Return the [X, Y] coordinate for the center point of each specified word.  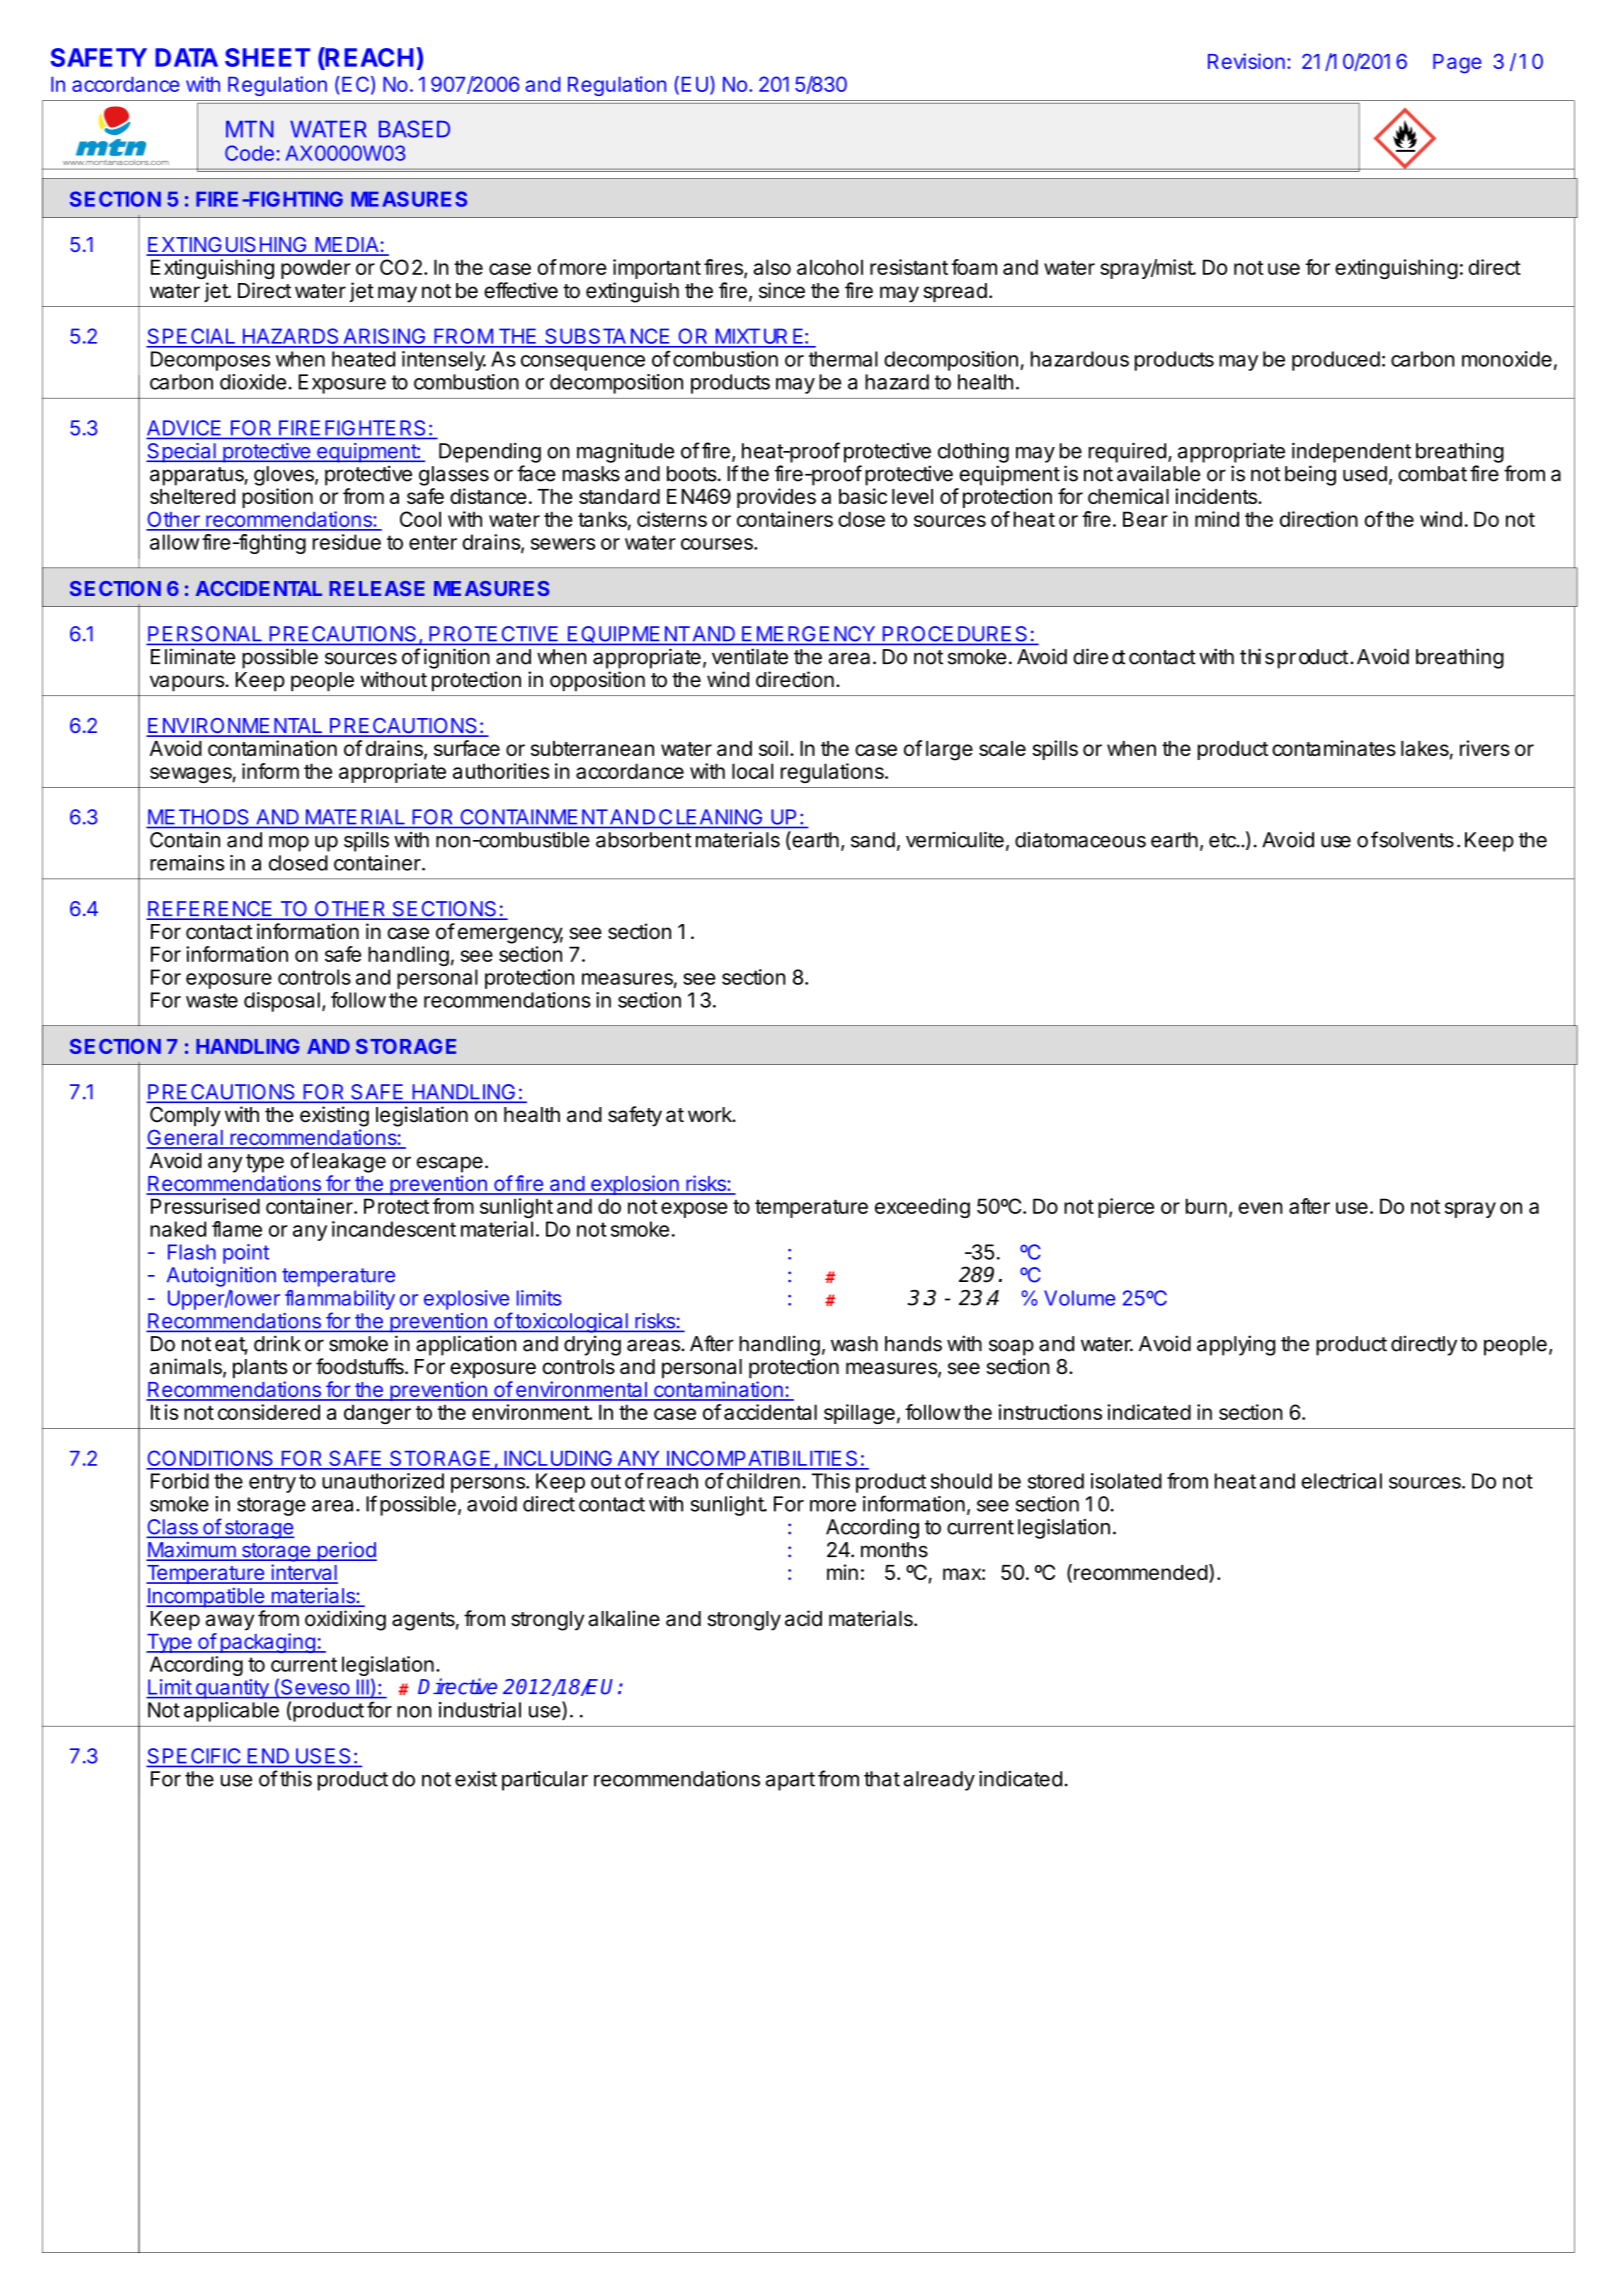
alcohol [830, 267]
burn [1206, 1206]
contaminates [1334, 748]
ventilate [750, 656]
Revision [1246, 61]
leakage [349, 1163]
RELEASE [377, 588]
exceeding [922, 1208]
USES [323, 1756]
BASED [414, 129]
